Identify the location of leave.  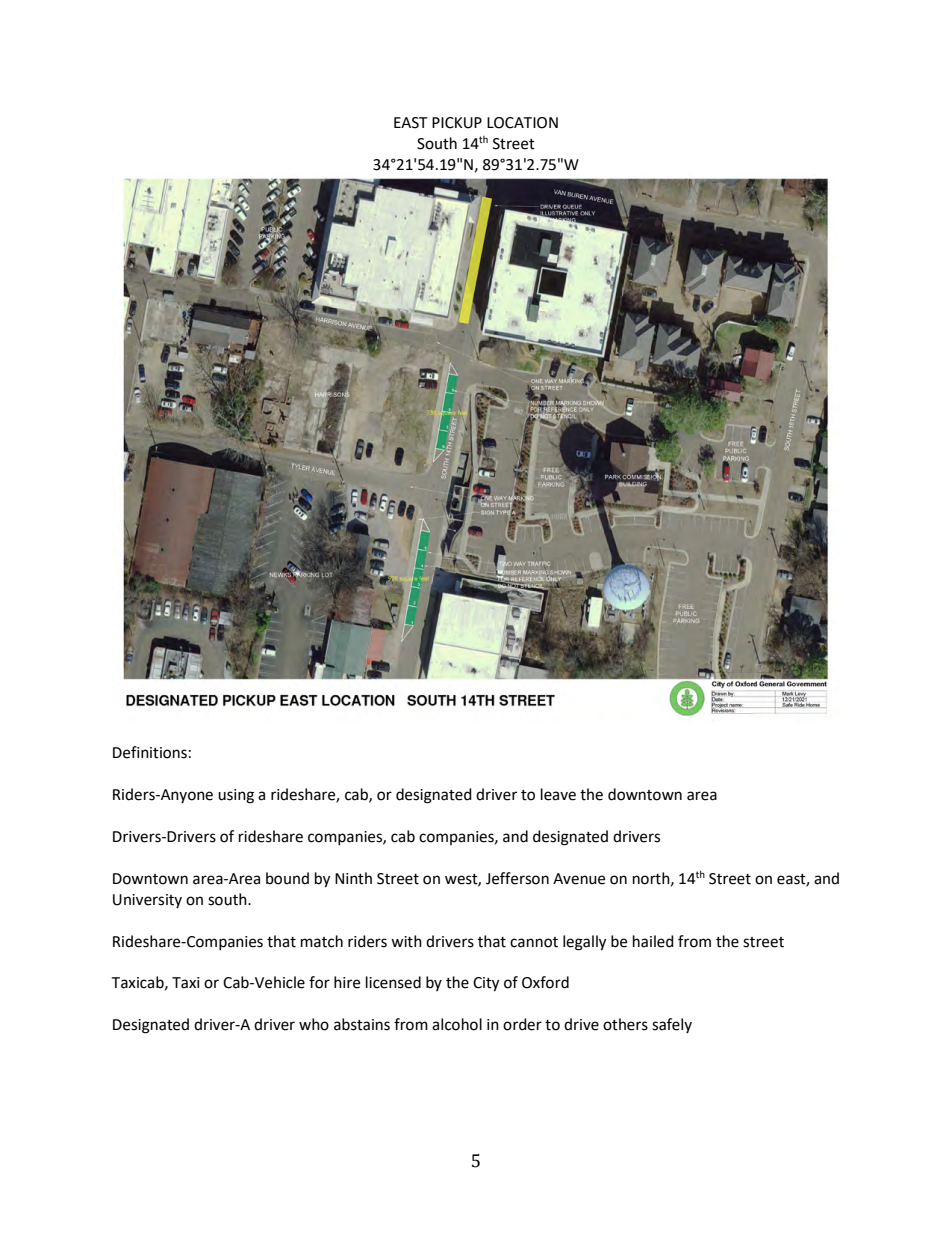
(558, 794).
